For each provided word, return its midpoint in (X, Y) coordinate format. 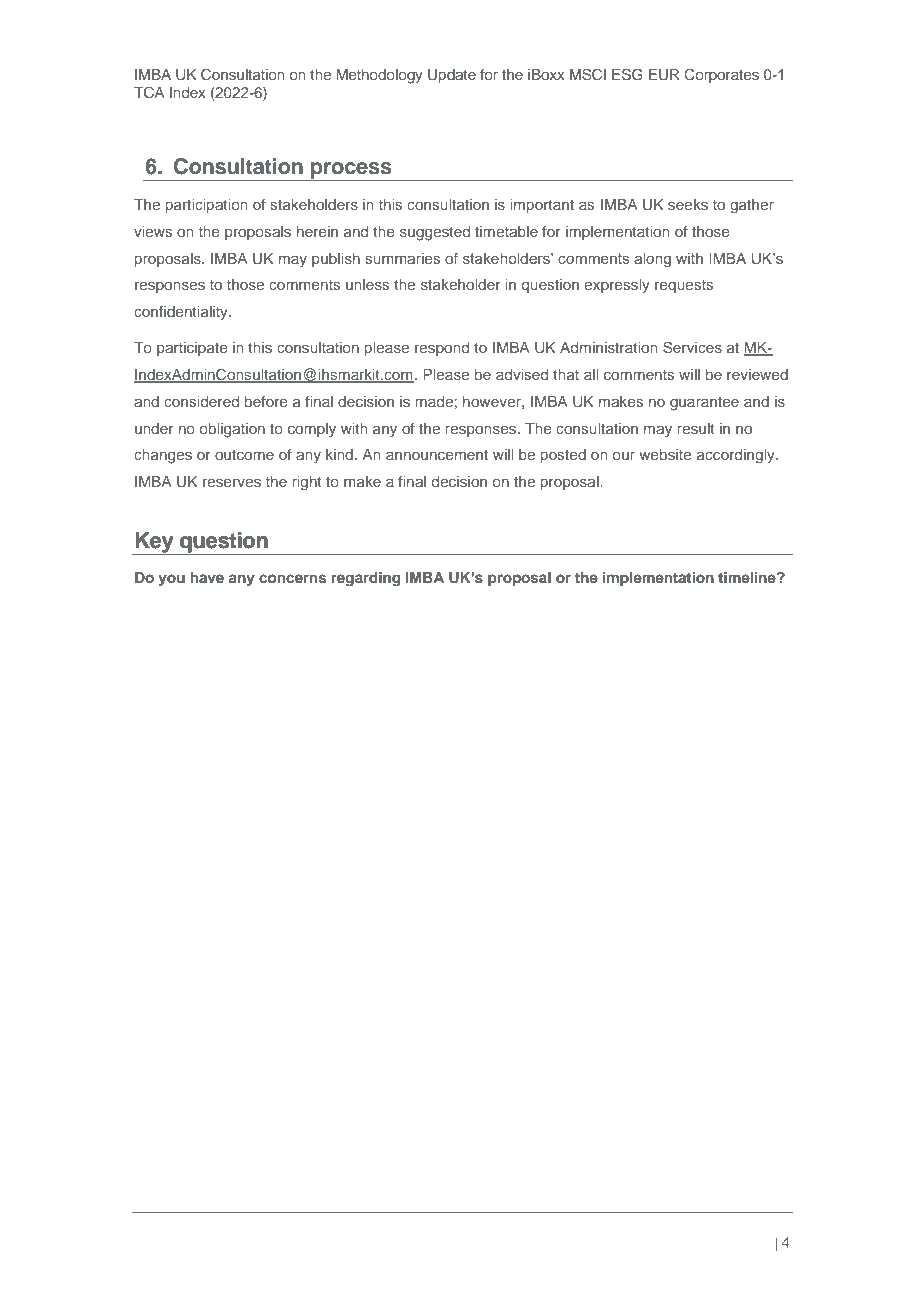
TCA (149, 92)
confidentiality (182, 313)
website (665, 454)
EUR (664, 75)
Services (692, 347)
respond (442, 349)
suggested (435, 233)
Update (452, 76)
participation (207, 206)
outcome (244, 455)
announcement (437, 455)
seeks (688, 204)
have (207, 577)
